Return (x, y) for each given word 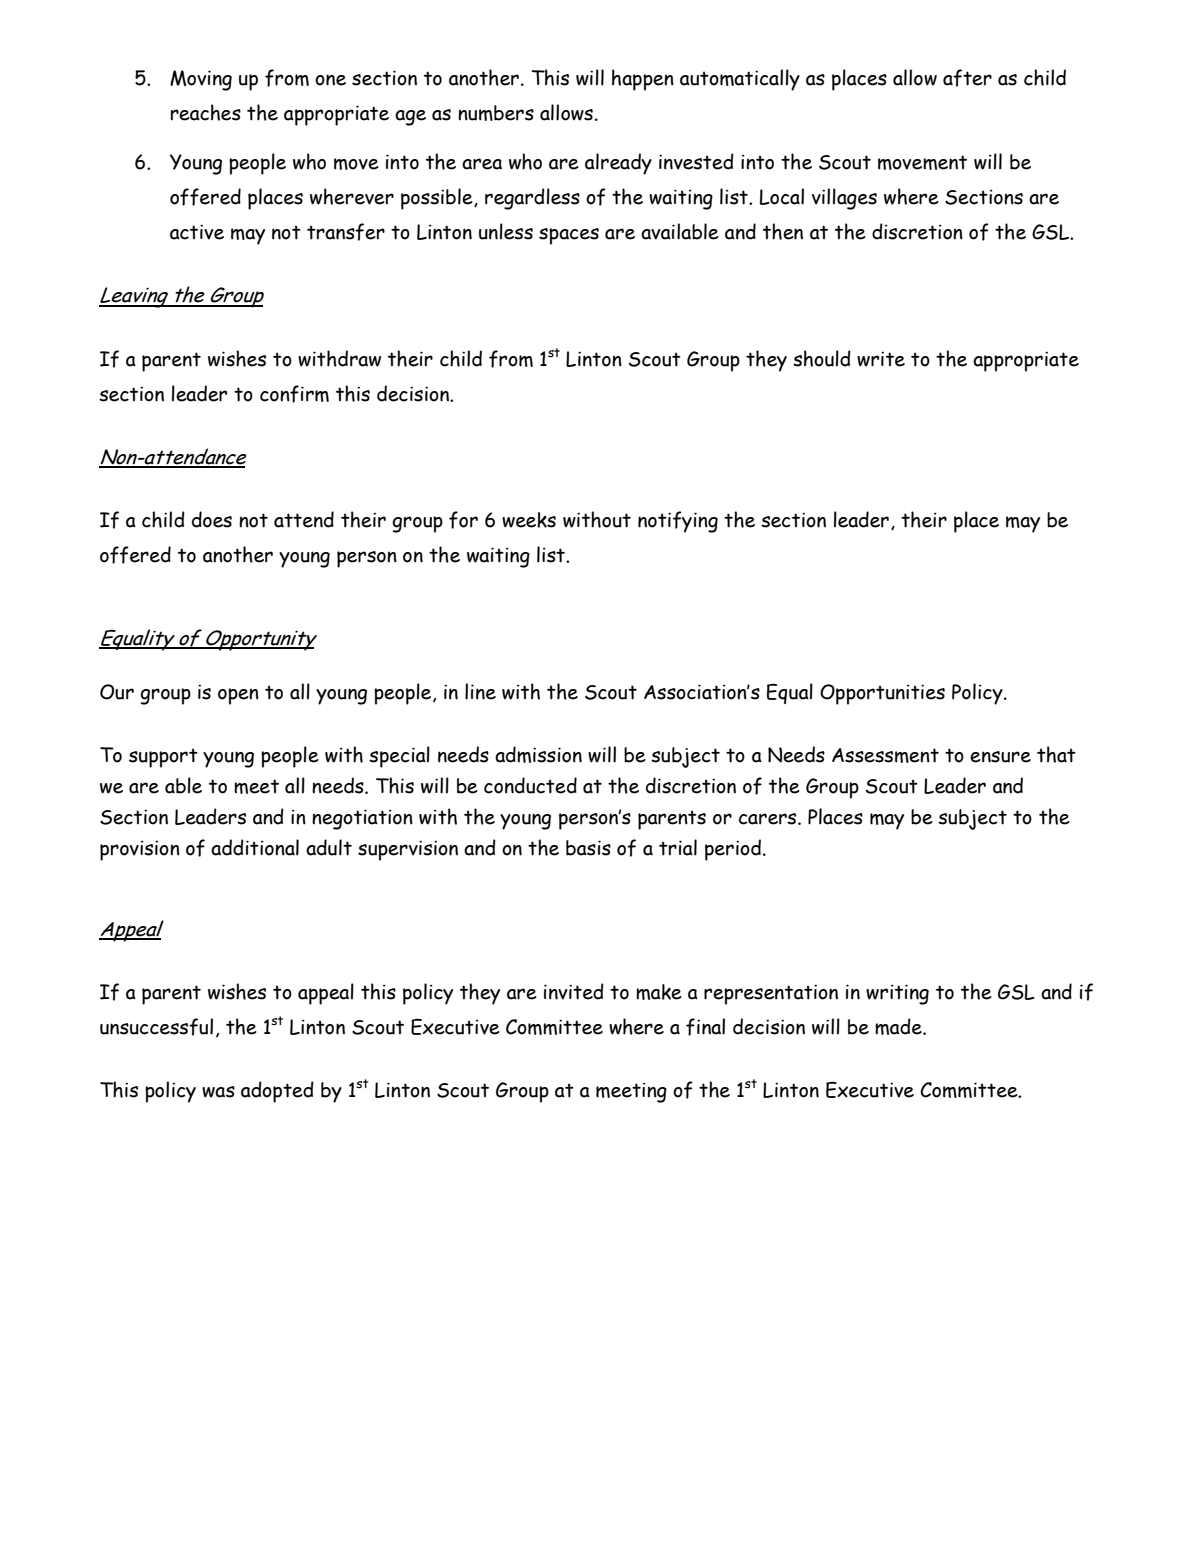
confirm (294, 394)
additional (255, 847)
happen (643, 80)
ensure (1000, 757)
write (881, 359)
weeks (529, 520)
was (218, 1092)
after (967, 78)
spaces (569, 236)
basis (588, 848)
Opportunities (882, 694)
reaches (206, 112)
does (212, 519)
